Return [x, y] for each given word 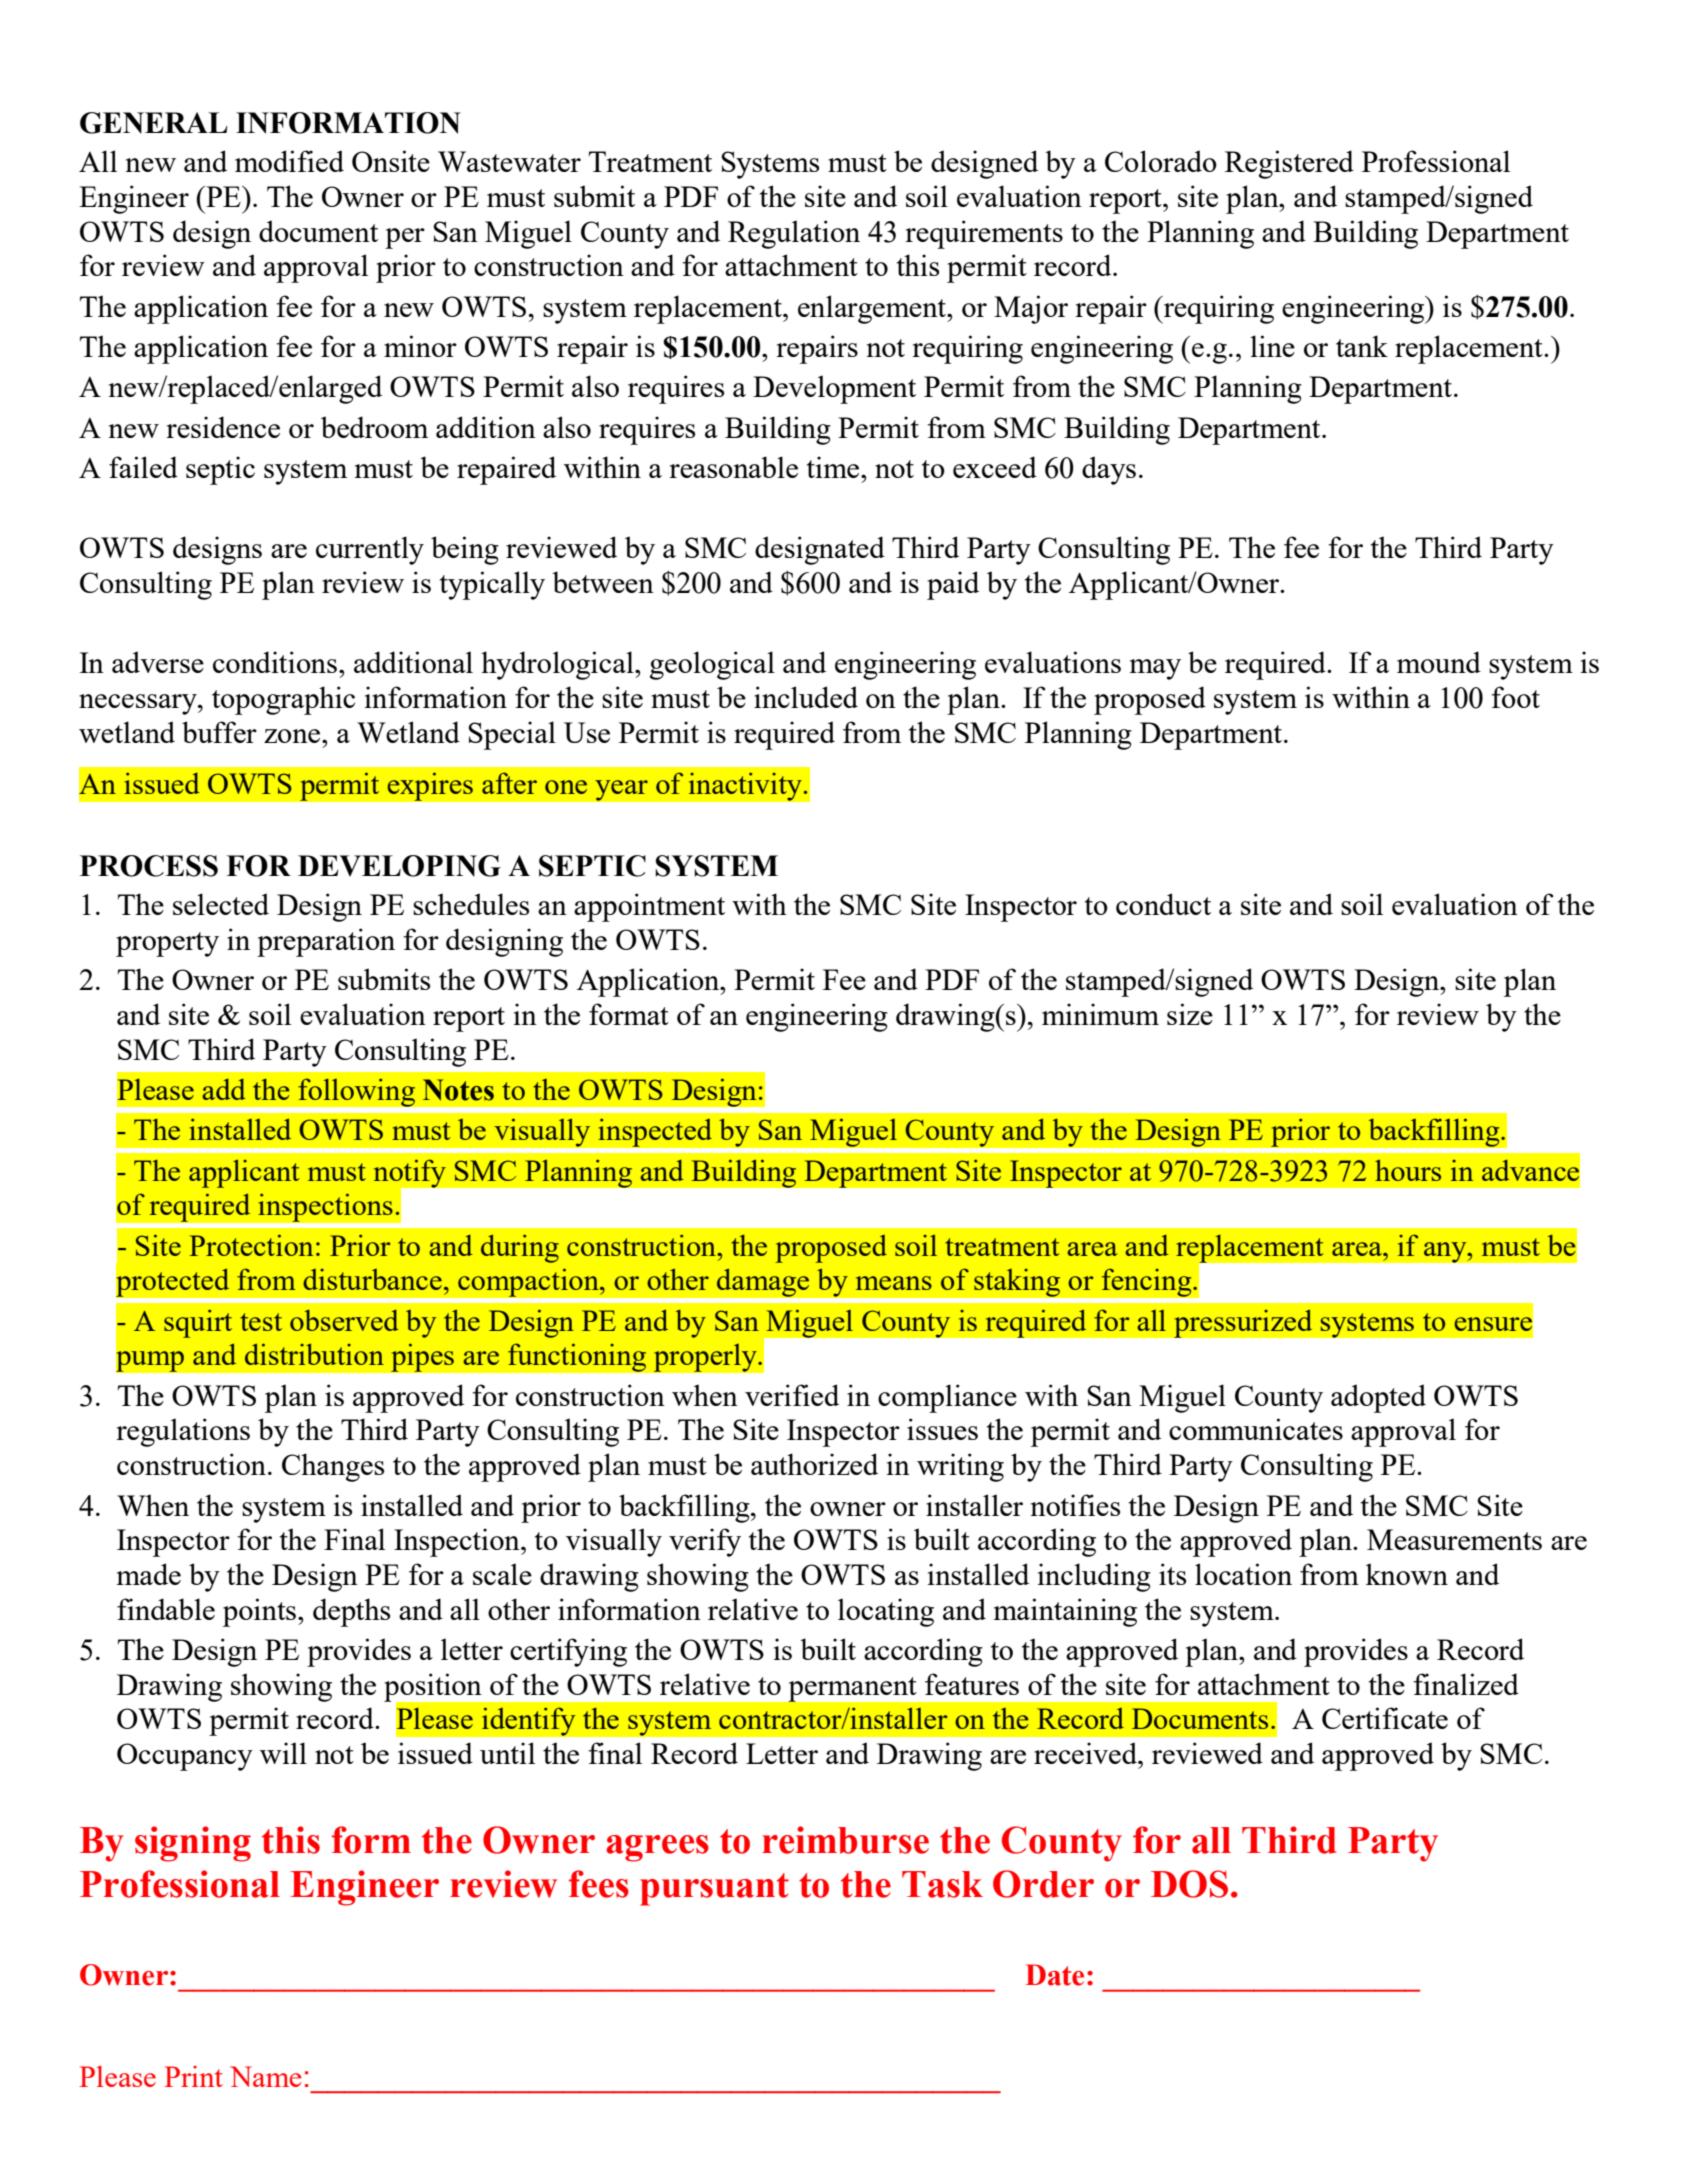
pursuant [714, 1889]
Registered [1289, 164]
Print [193, 2076]
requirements [984, 234]
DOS [1189, 1884]
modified [289, 161]
